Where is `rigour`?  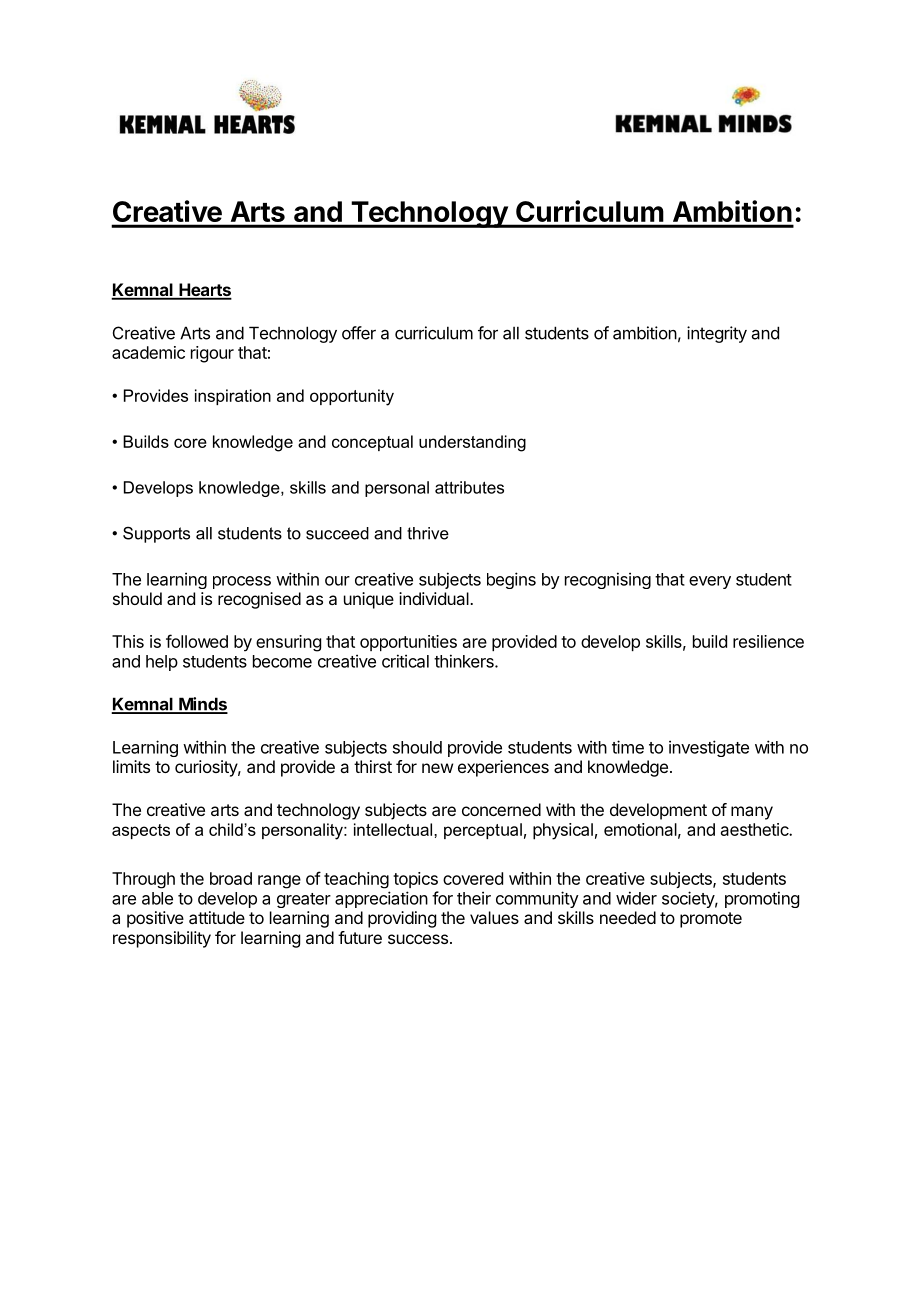 rigour is located at coordinates (212, 354).
